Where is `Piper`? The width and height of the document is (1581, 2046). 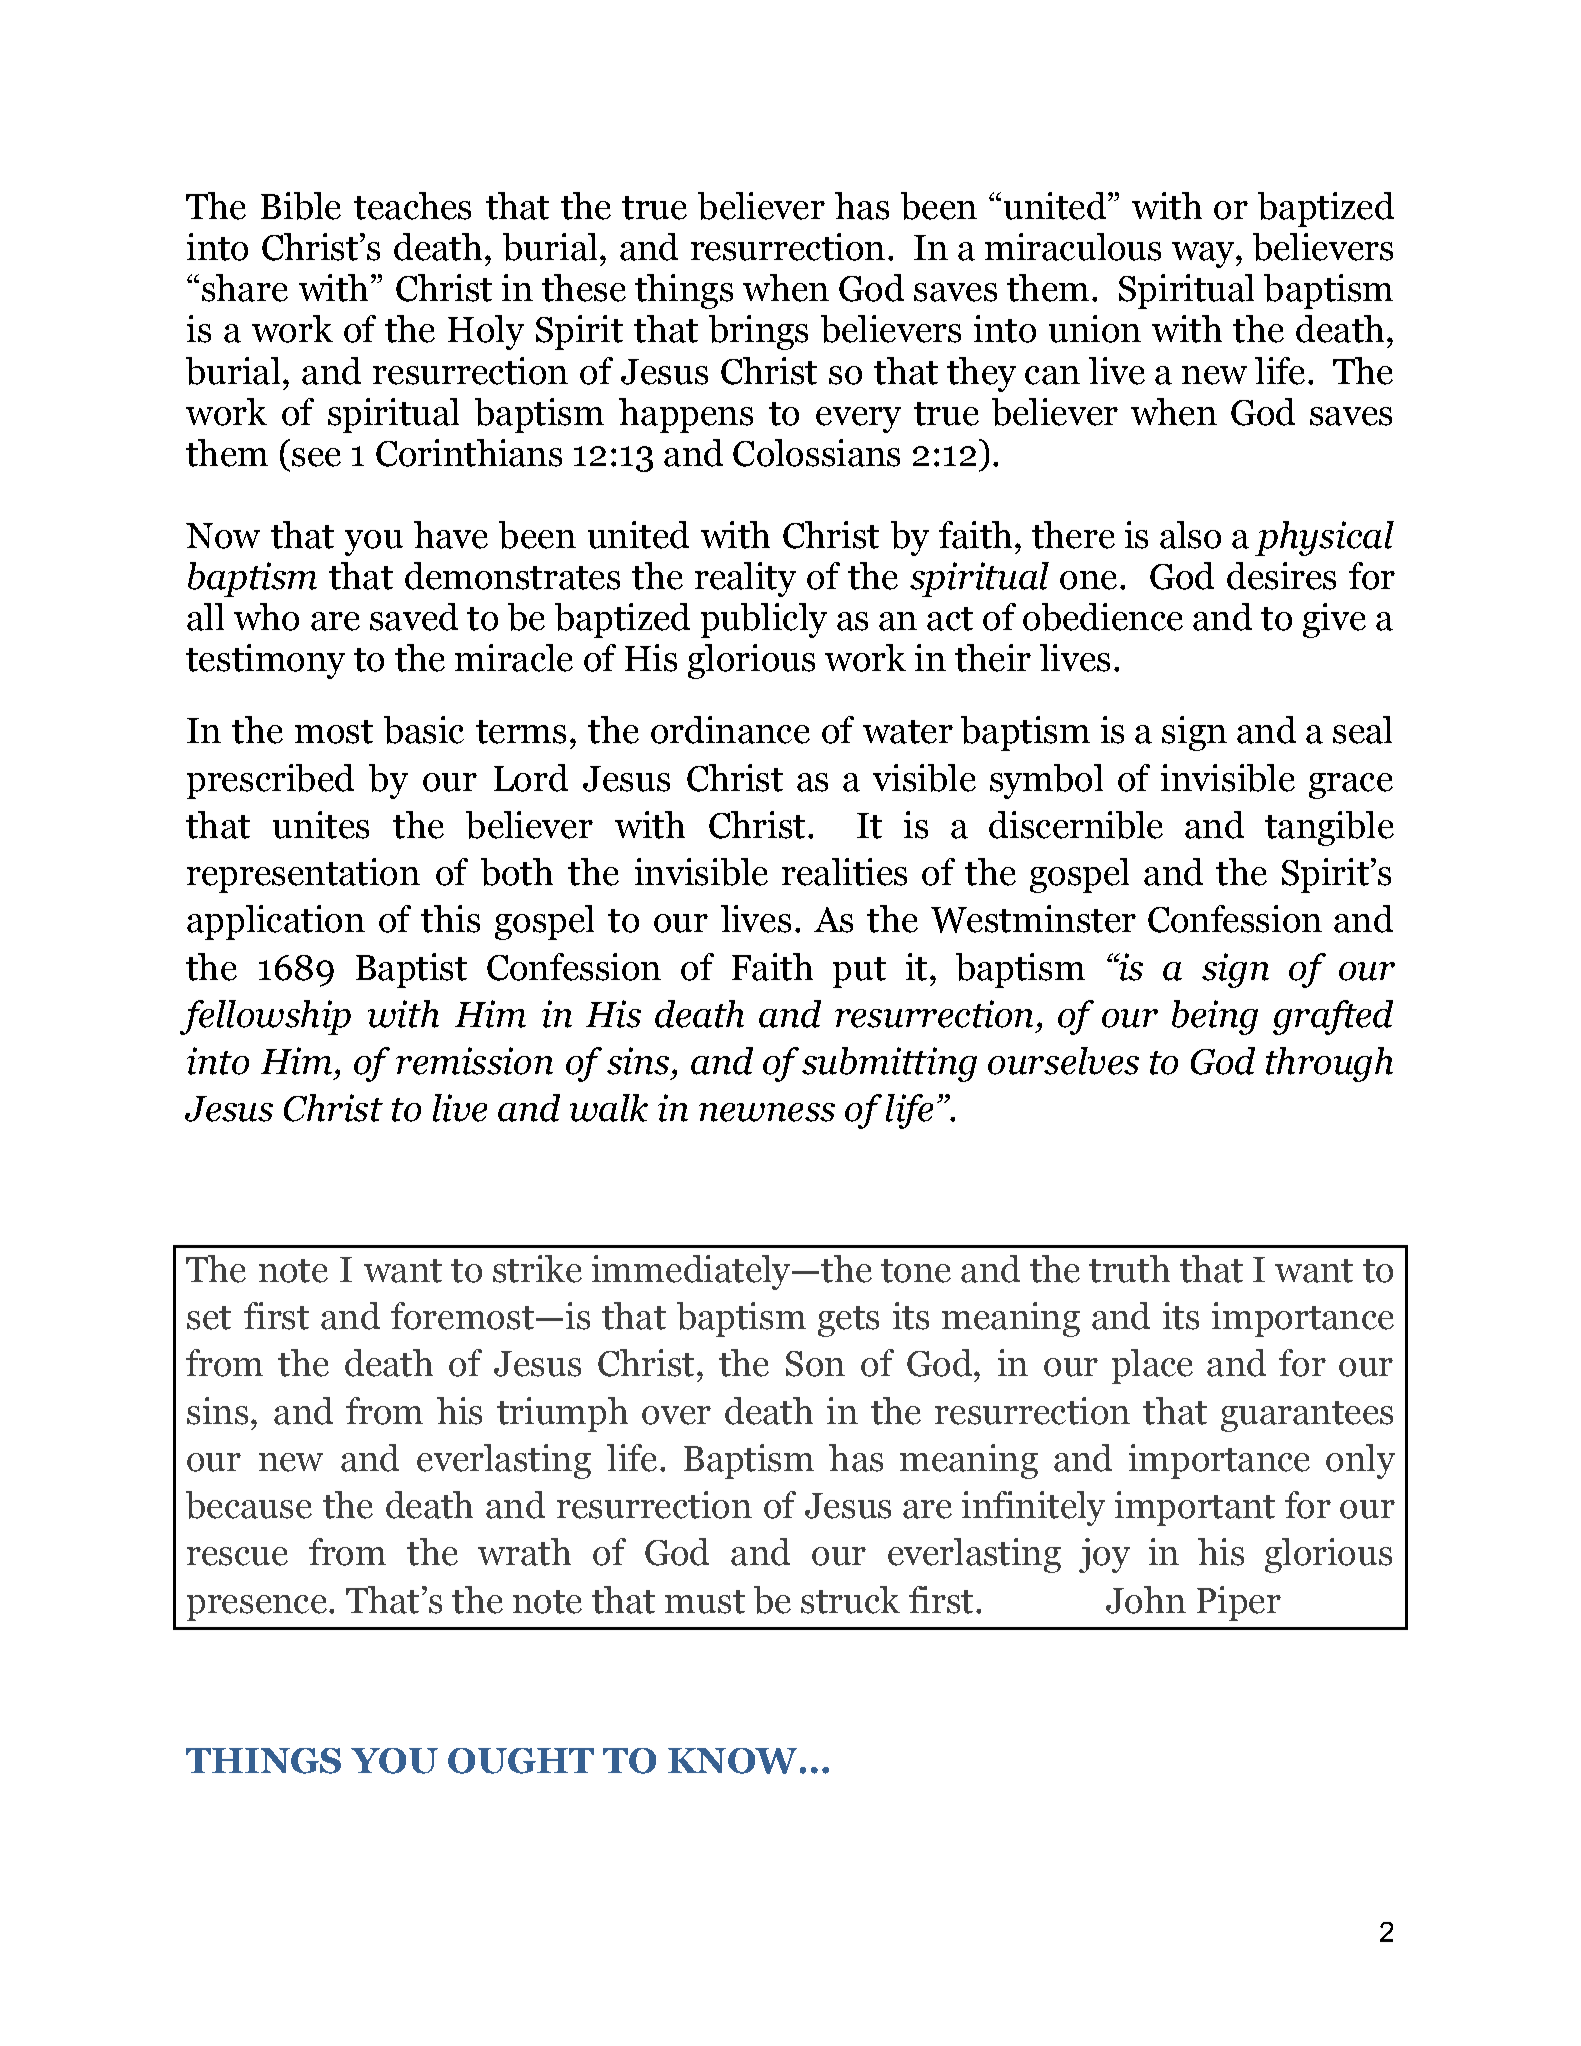 Piper is located at coordinates (1239, 1603).
